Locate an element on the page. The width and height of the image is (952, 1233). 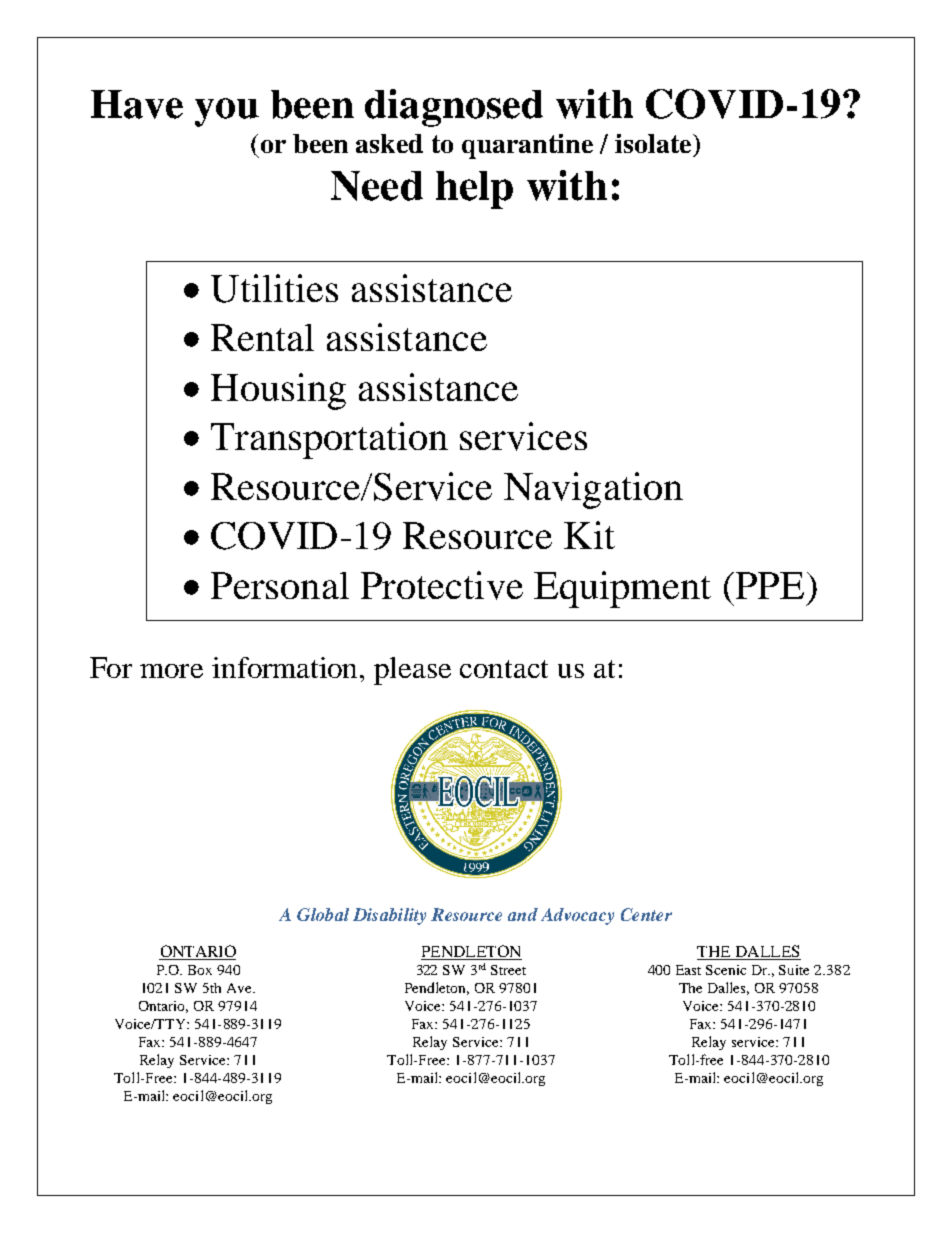
Personal is located at coordinates (280, 585).
